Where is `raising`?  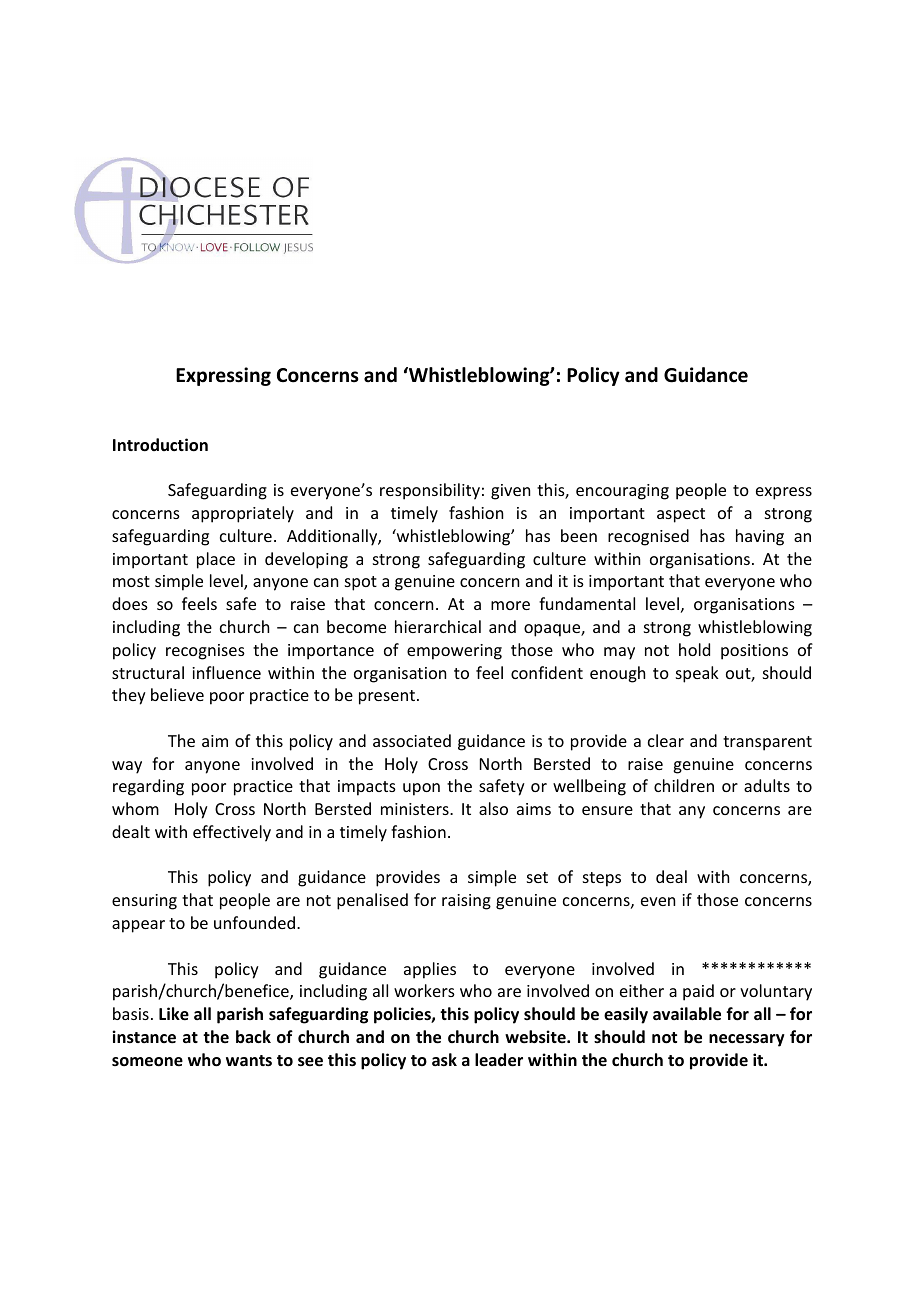 raising is located at coordinates (466, 902).
